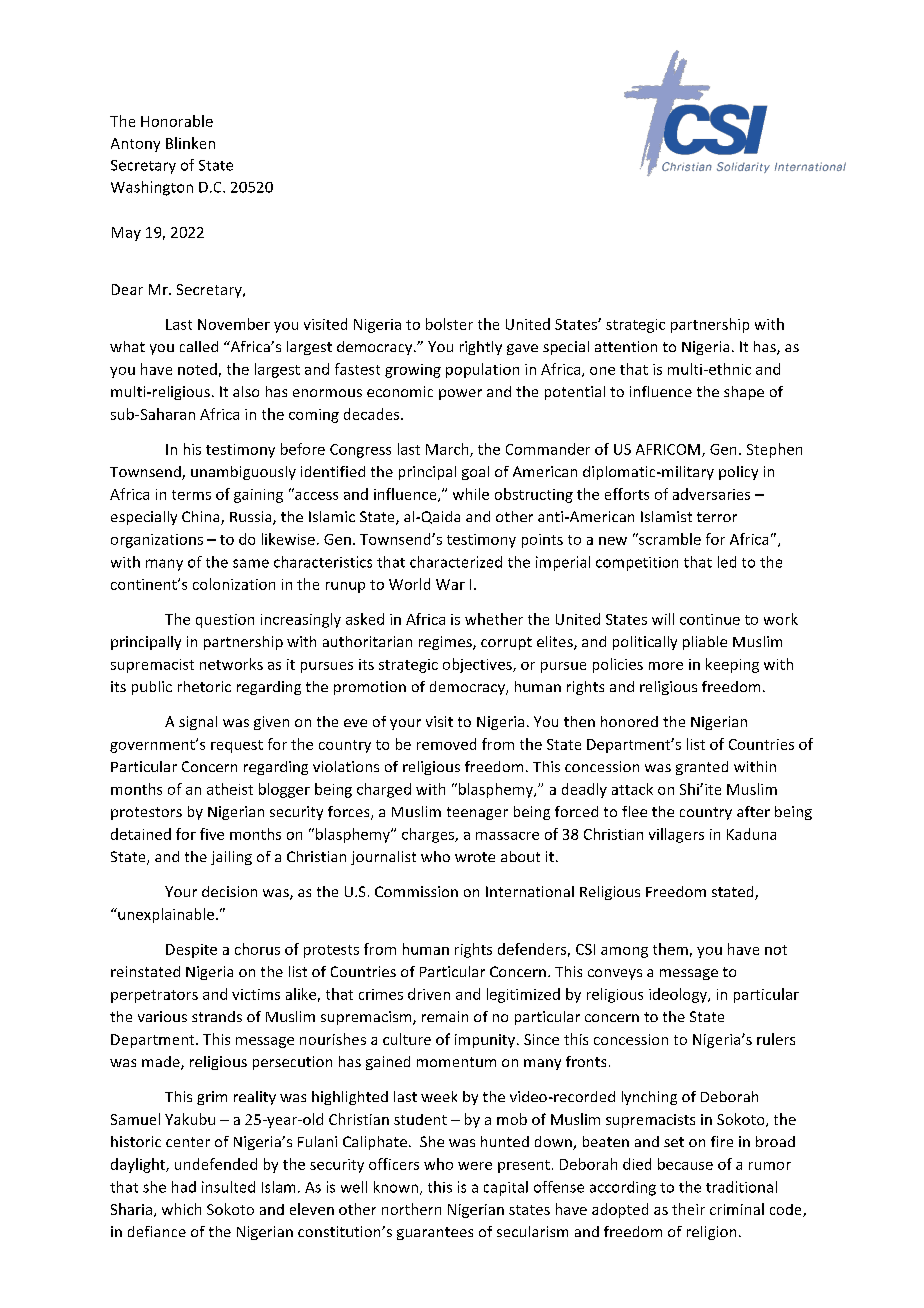 The image size is (924, 1308). Describe the element at coordinates (181, 1209) in the screenshot. I see `which` at that location.
